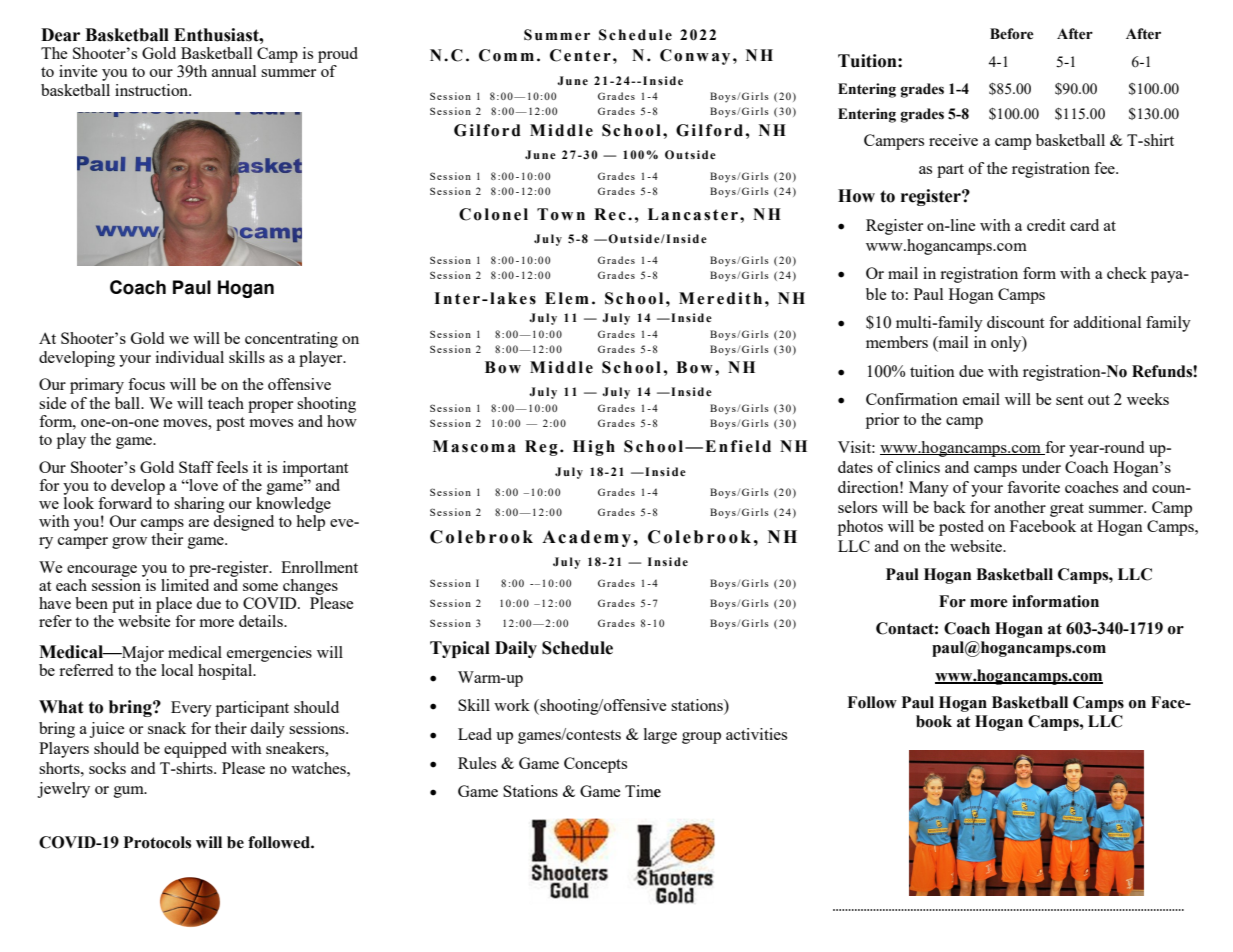 This document has height=952, width=1233. I want to click on place, so click(174, 605).
